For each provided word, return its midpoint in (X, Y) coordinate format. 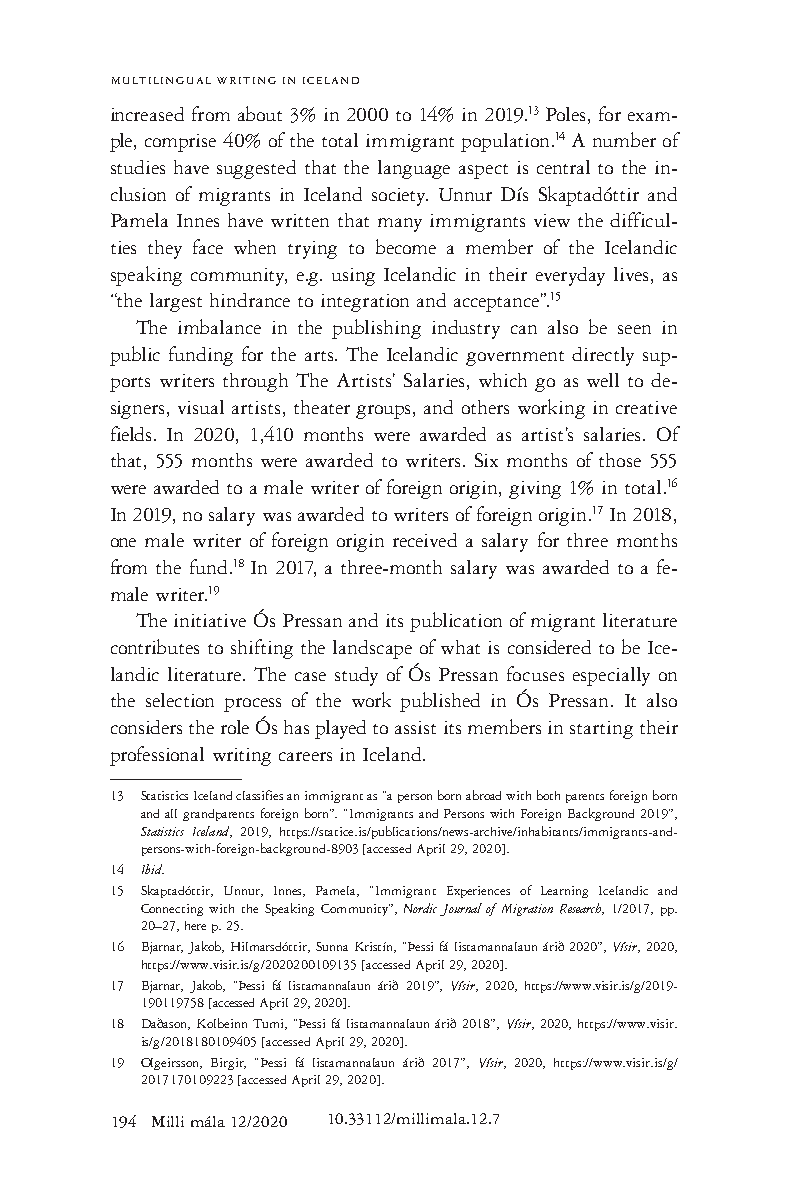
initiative (210, 620)
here (195, 925)
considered (549, 647)
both (548, 795)
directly (603, 356)
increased (147, 114)
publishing (376, 329)
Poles (567, 115)
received (425, 540)
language (414, 169)
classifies (259, 795)
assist (415, 727)
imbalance (219, 326)
